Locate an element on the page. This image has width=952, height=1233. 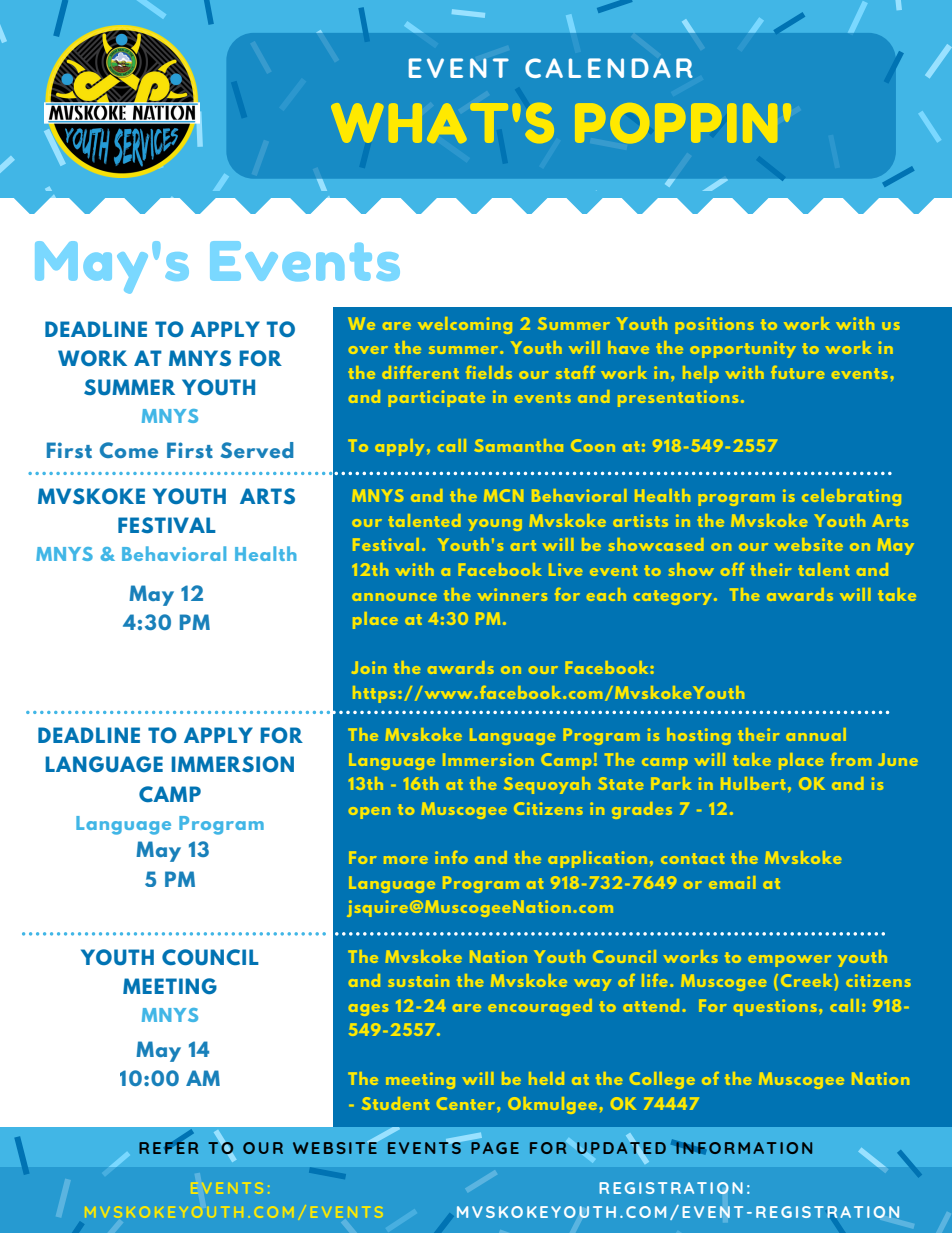
PAGE is located at coordinates (494, 1146).
